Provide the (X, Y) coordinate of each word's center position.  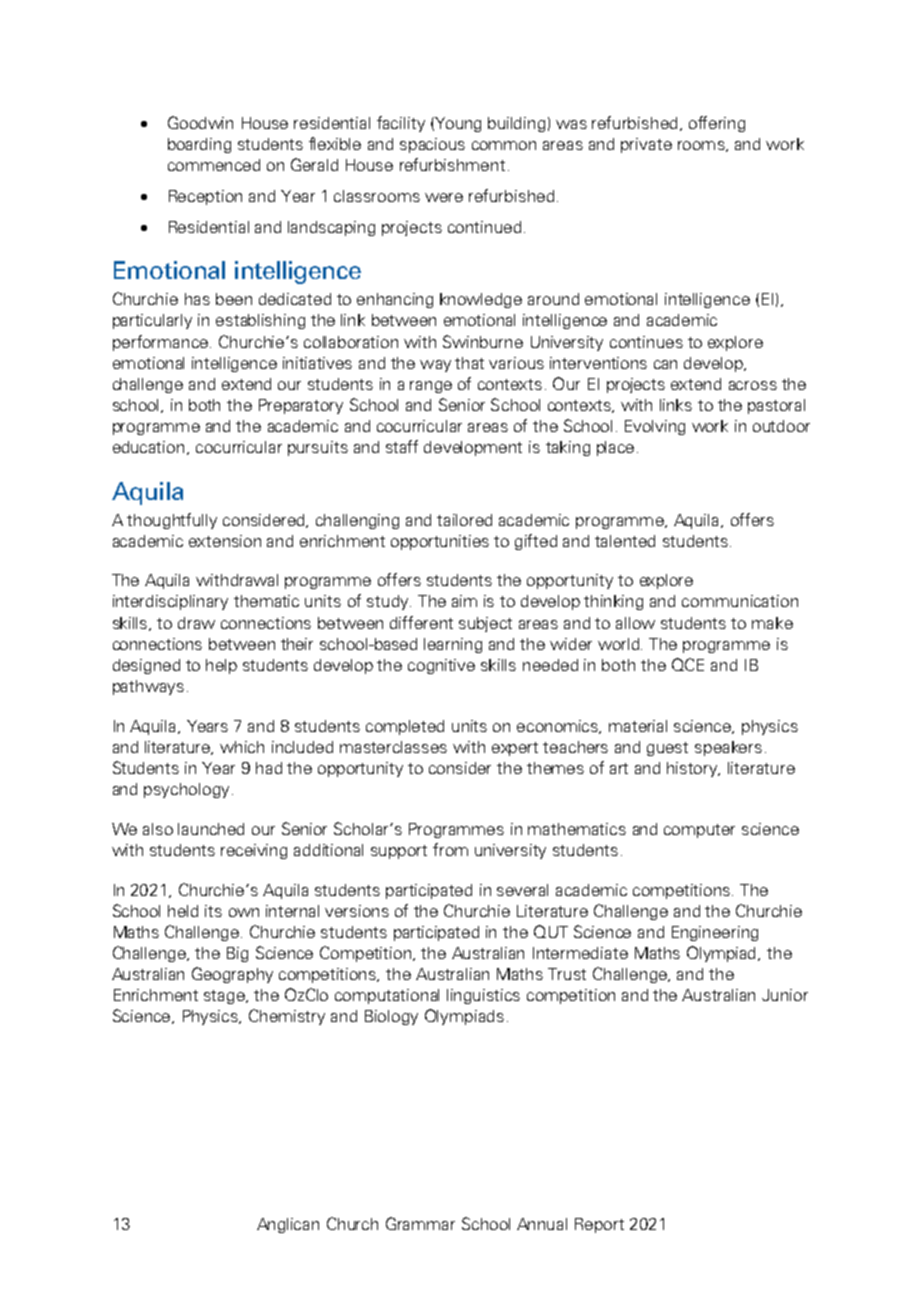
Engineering (715, 933)
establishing (260, 321)
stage (225, 997)
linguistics (483, 996)
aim (464, 601)
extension (225, 541)
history (693, 769)
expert (515, 749)
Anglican (288, 1225)
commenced (214, 165)
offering (717, 124)
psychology (186, 790)
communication (740, 601)
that (469, 363)
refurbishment (452, 164)
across (753, 385)
